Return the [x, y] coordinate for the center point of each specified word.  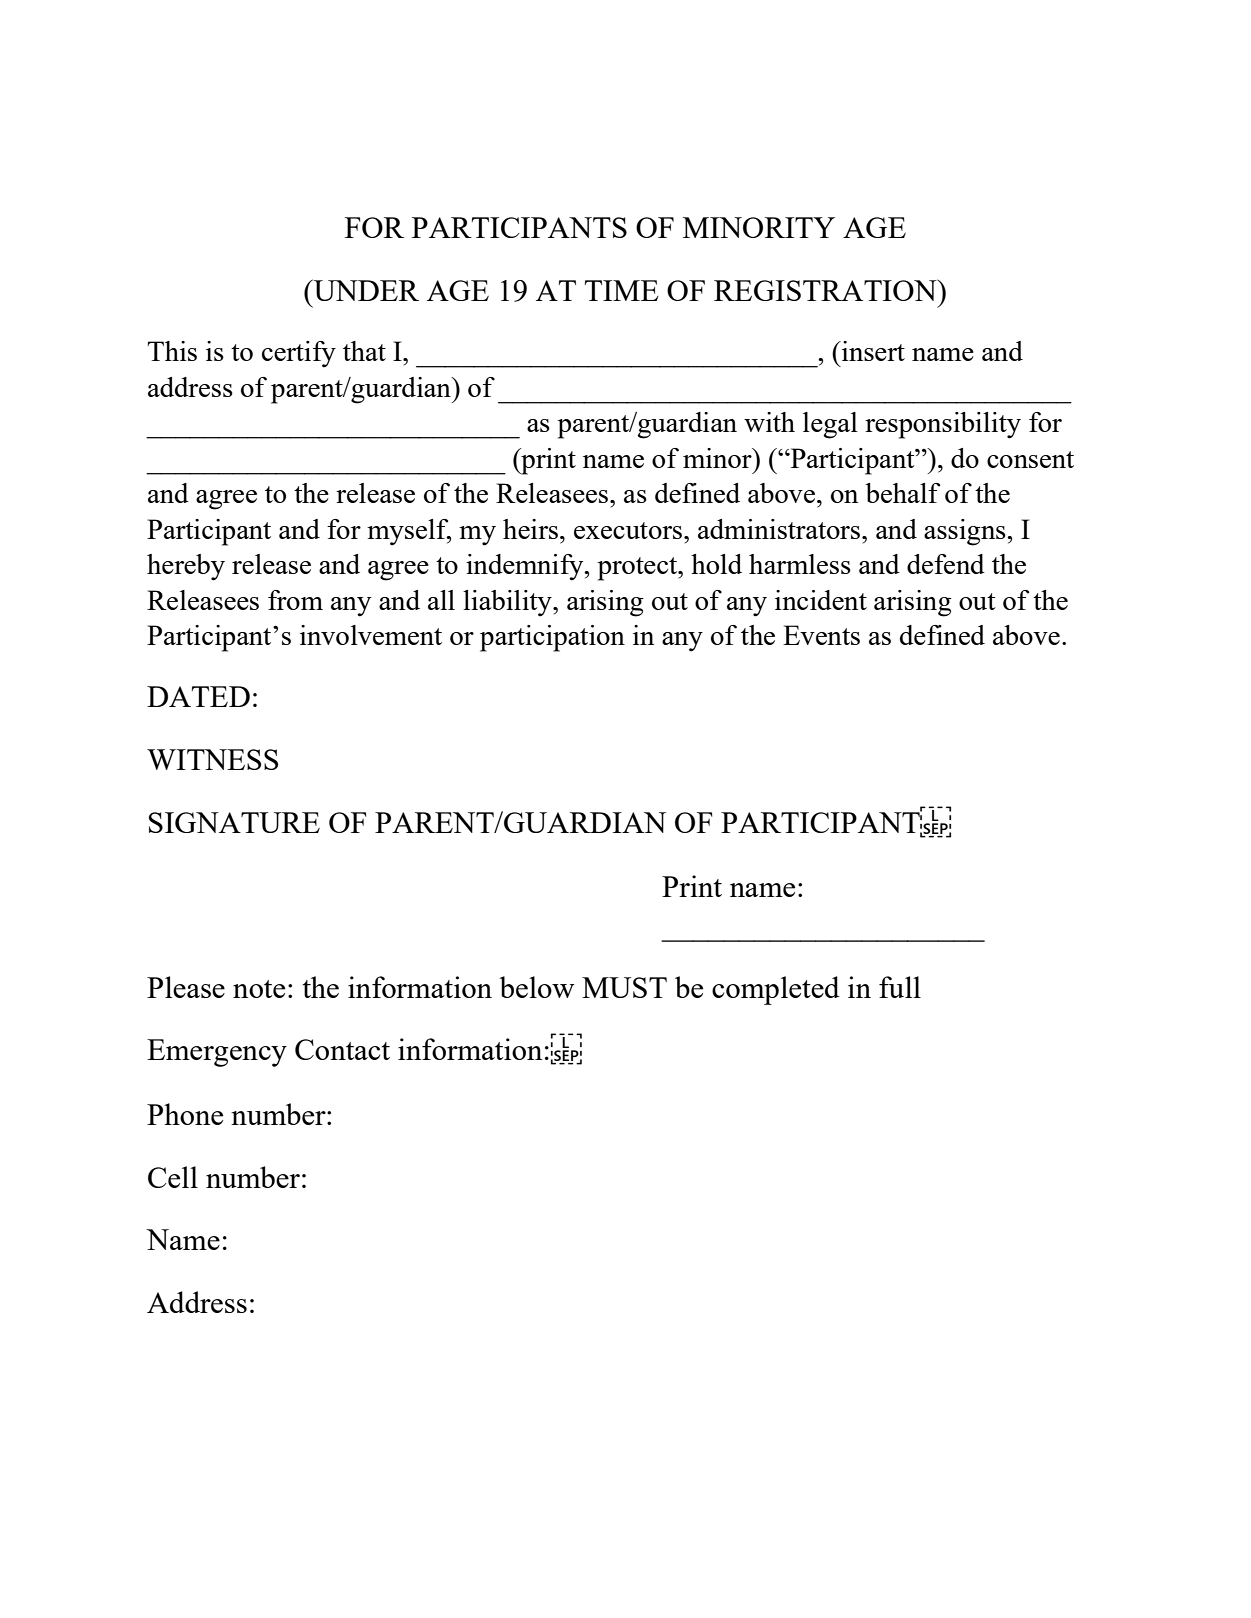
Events [821, 635]
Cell [173, 1177]
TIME [622, 290]
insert [872, 351]
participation [552, 638]
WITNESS [212, 759]
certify [299, 354]
